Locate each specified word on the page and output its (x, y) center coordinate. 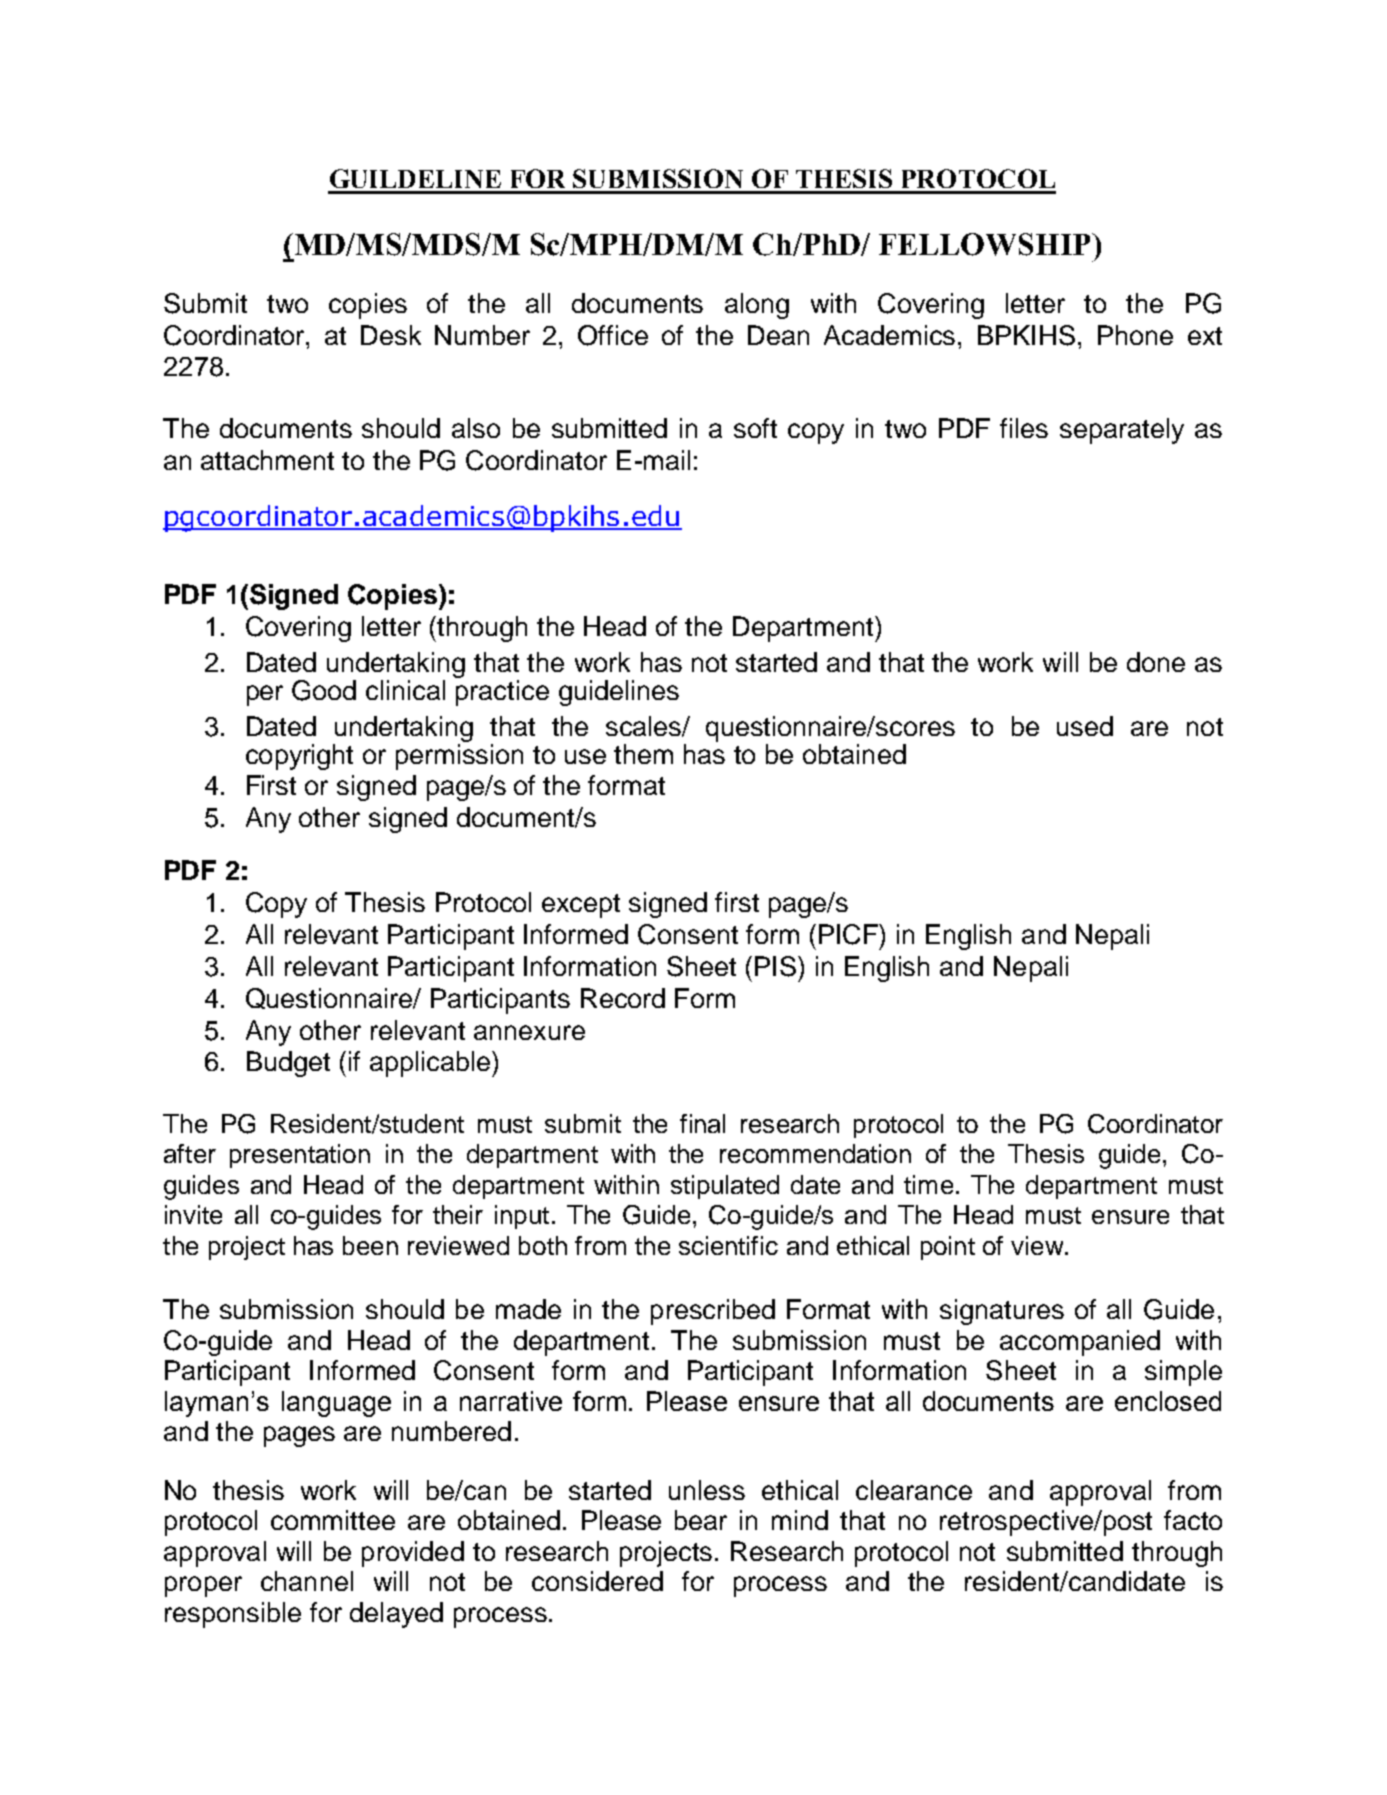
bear (701, 1520)
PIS (777, 966)
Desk (391, 335)
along (757, 306)
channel (307, 1581)
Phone (1135, 335)
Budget (288, 1064)
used (1085, 726)
